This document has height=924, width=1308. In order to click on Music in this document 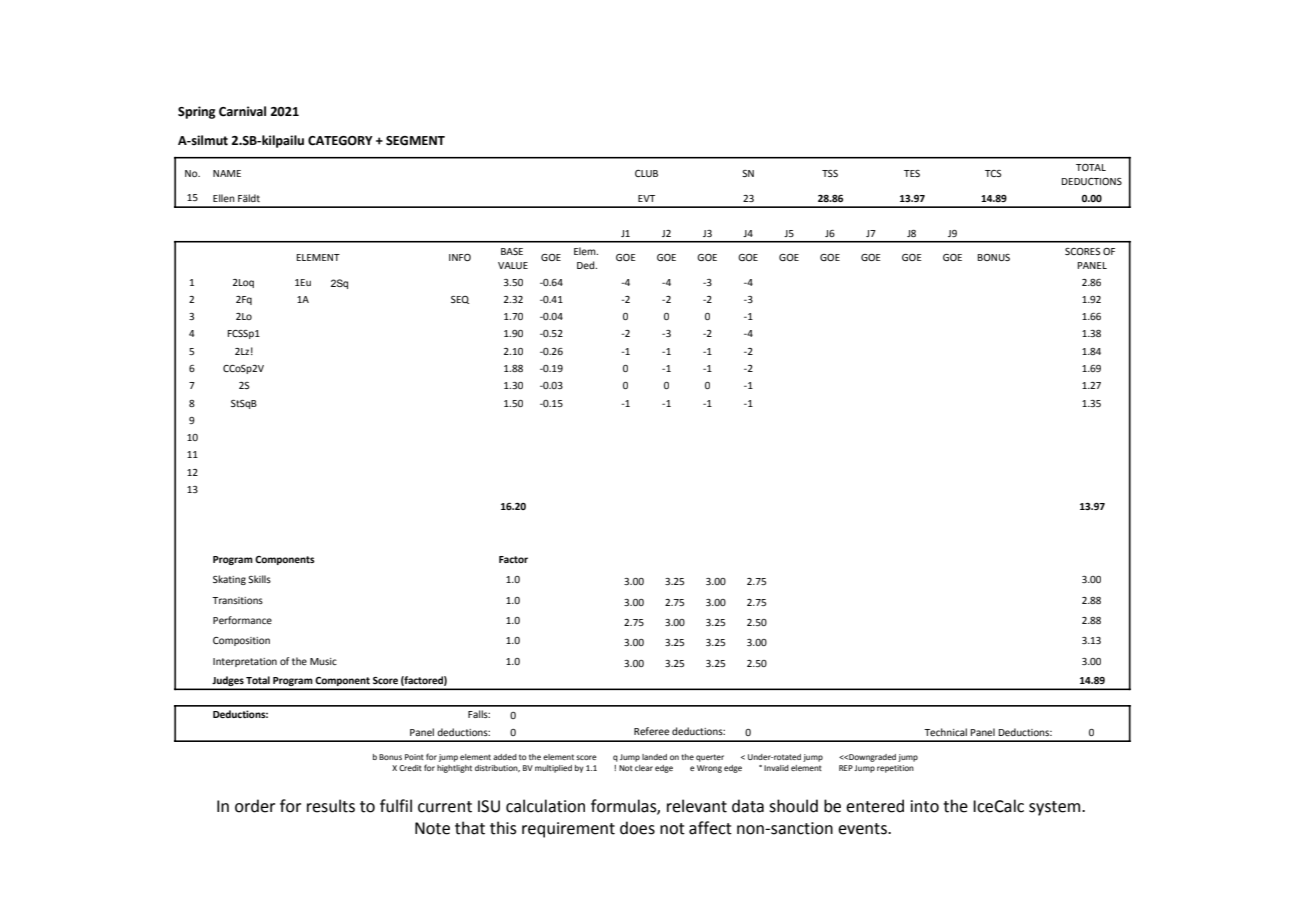, I will do `click(323, 661)`.
